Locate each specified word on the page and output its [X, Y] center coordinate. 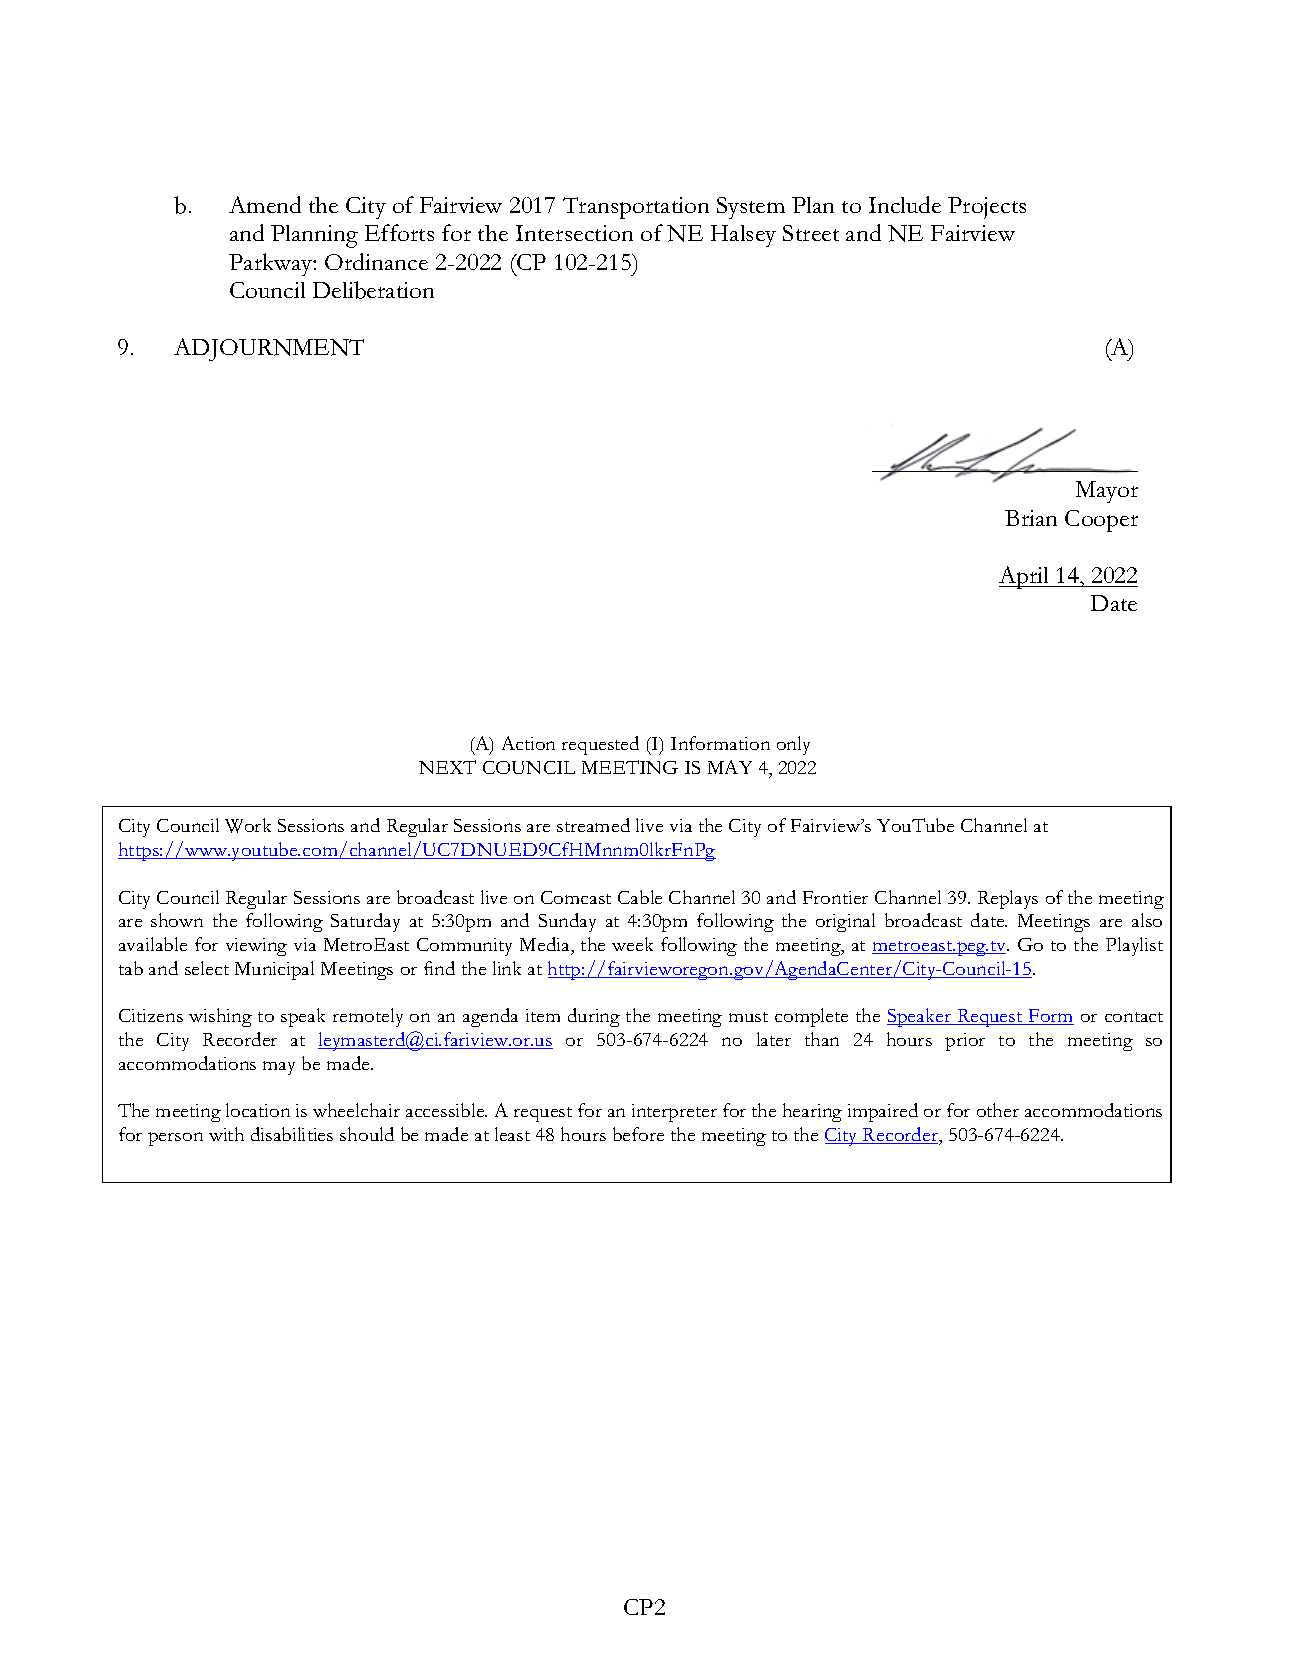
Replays [1008, 899]
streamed [593, 825]
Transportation [636, 208]
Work [248, 825]
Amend [265, 204]
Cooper [1101, 521]
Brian [1031, 518]
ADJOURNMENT [269, 349]
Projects [987, 208]
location [258, 1110]
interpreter [674, 1113]
